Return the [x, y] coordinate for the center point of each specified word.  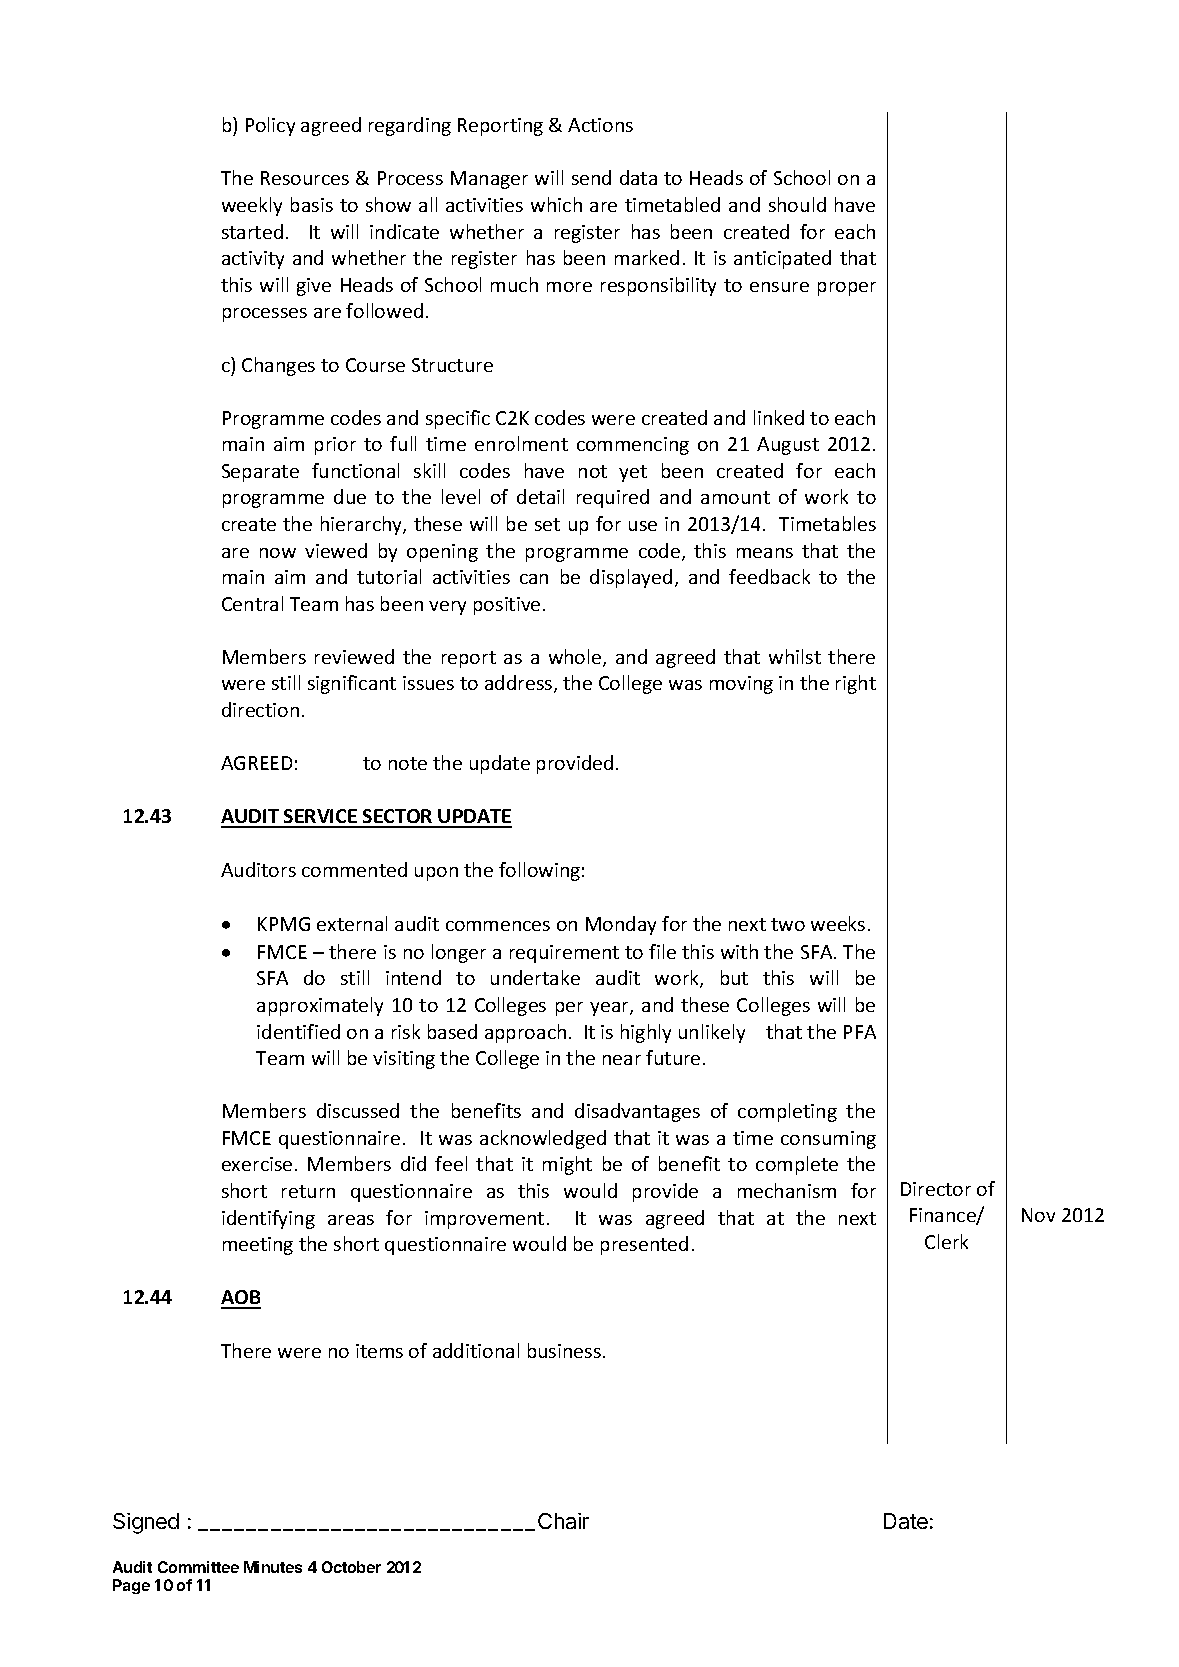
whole [576, 658]
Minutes [273, 1567]
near [622, 1060]
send [591, 177]
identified [298, 1031]
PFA [860, 1032]
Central [252, 603]
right [856, 684]
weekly [252, 206]
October [351, 1567]
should [797, 204]
